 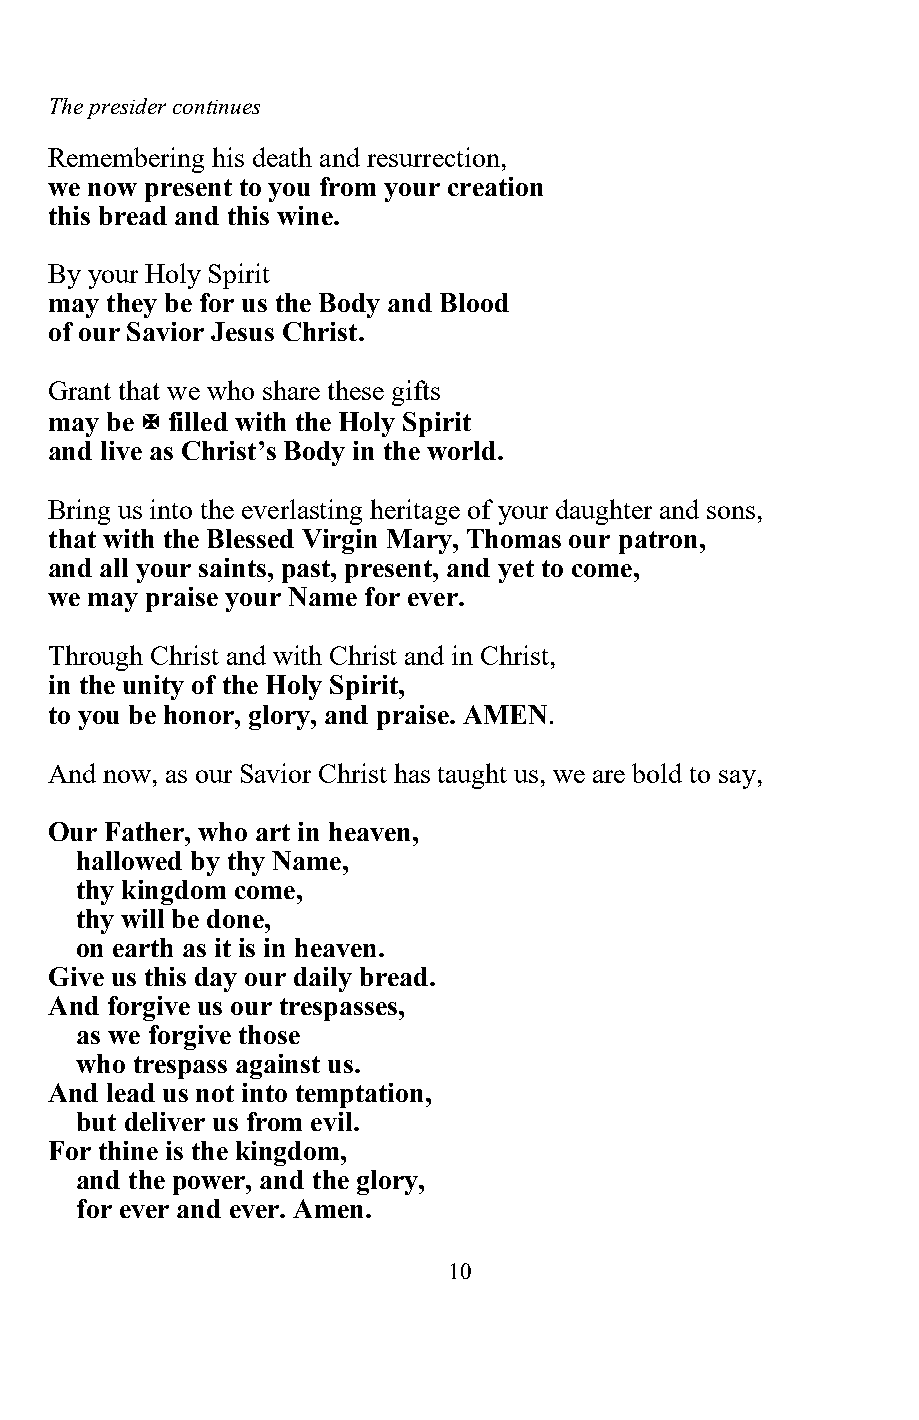 I want to click on temptation, so click(x=361, y=1095).
